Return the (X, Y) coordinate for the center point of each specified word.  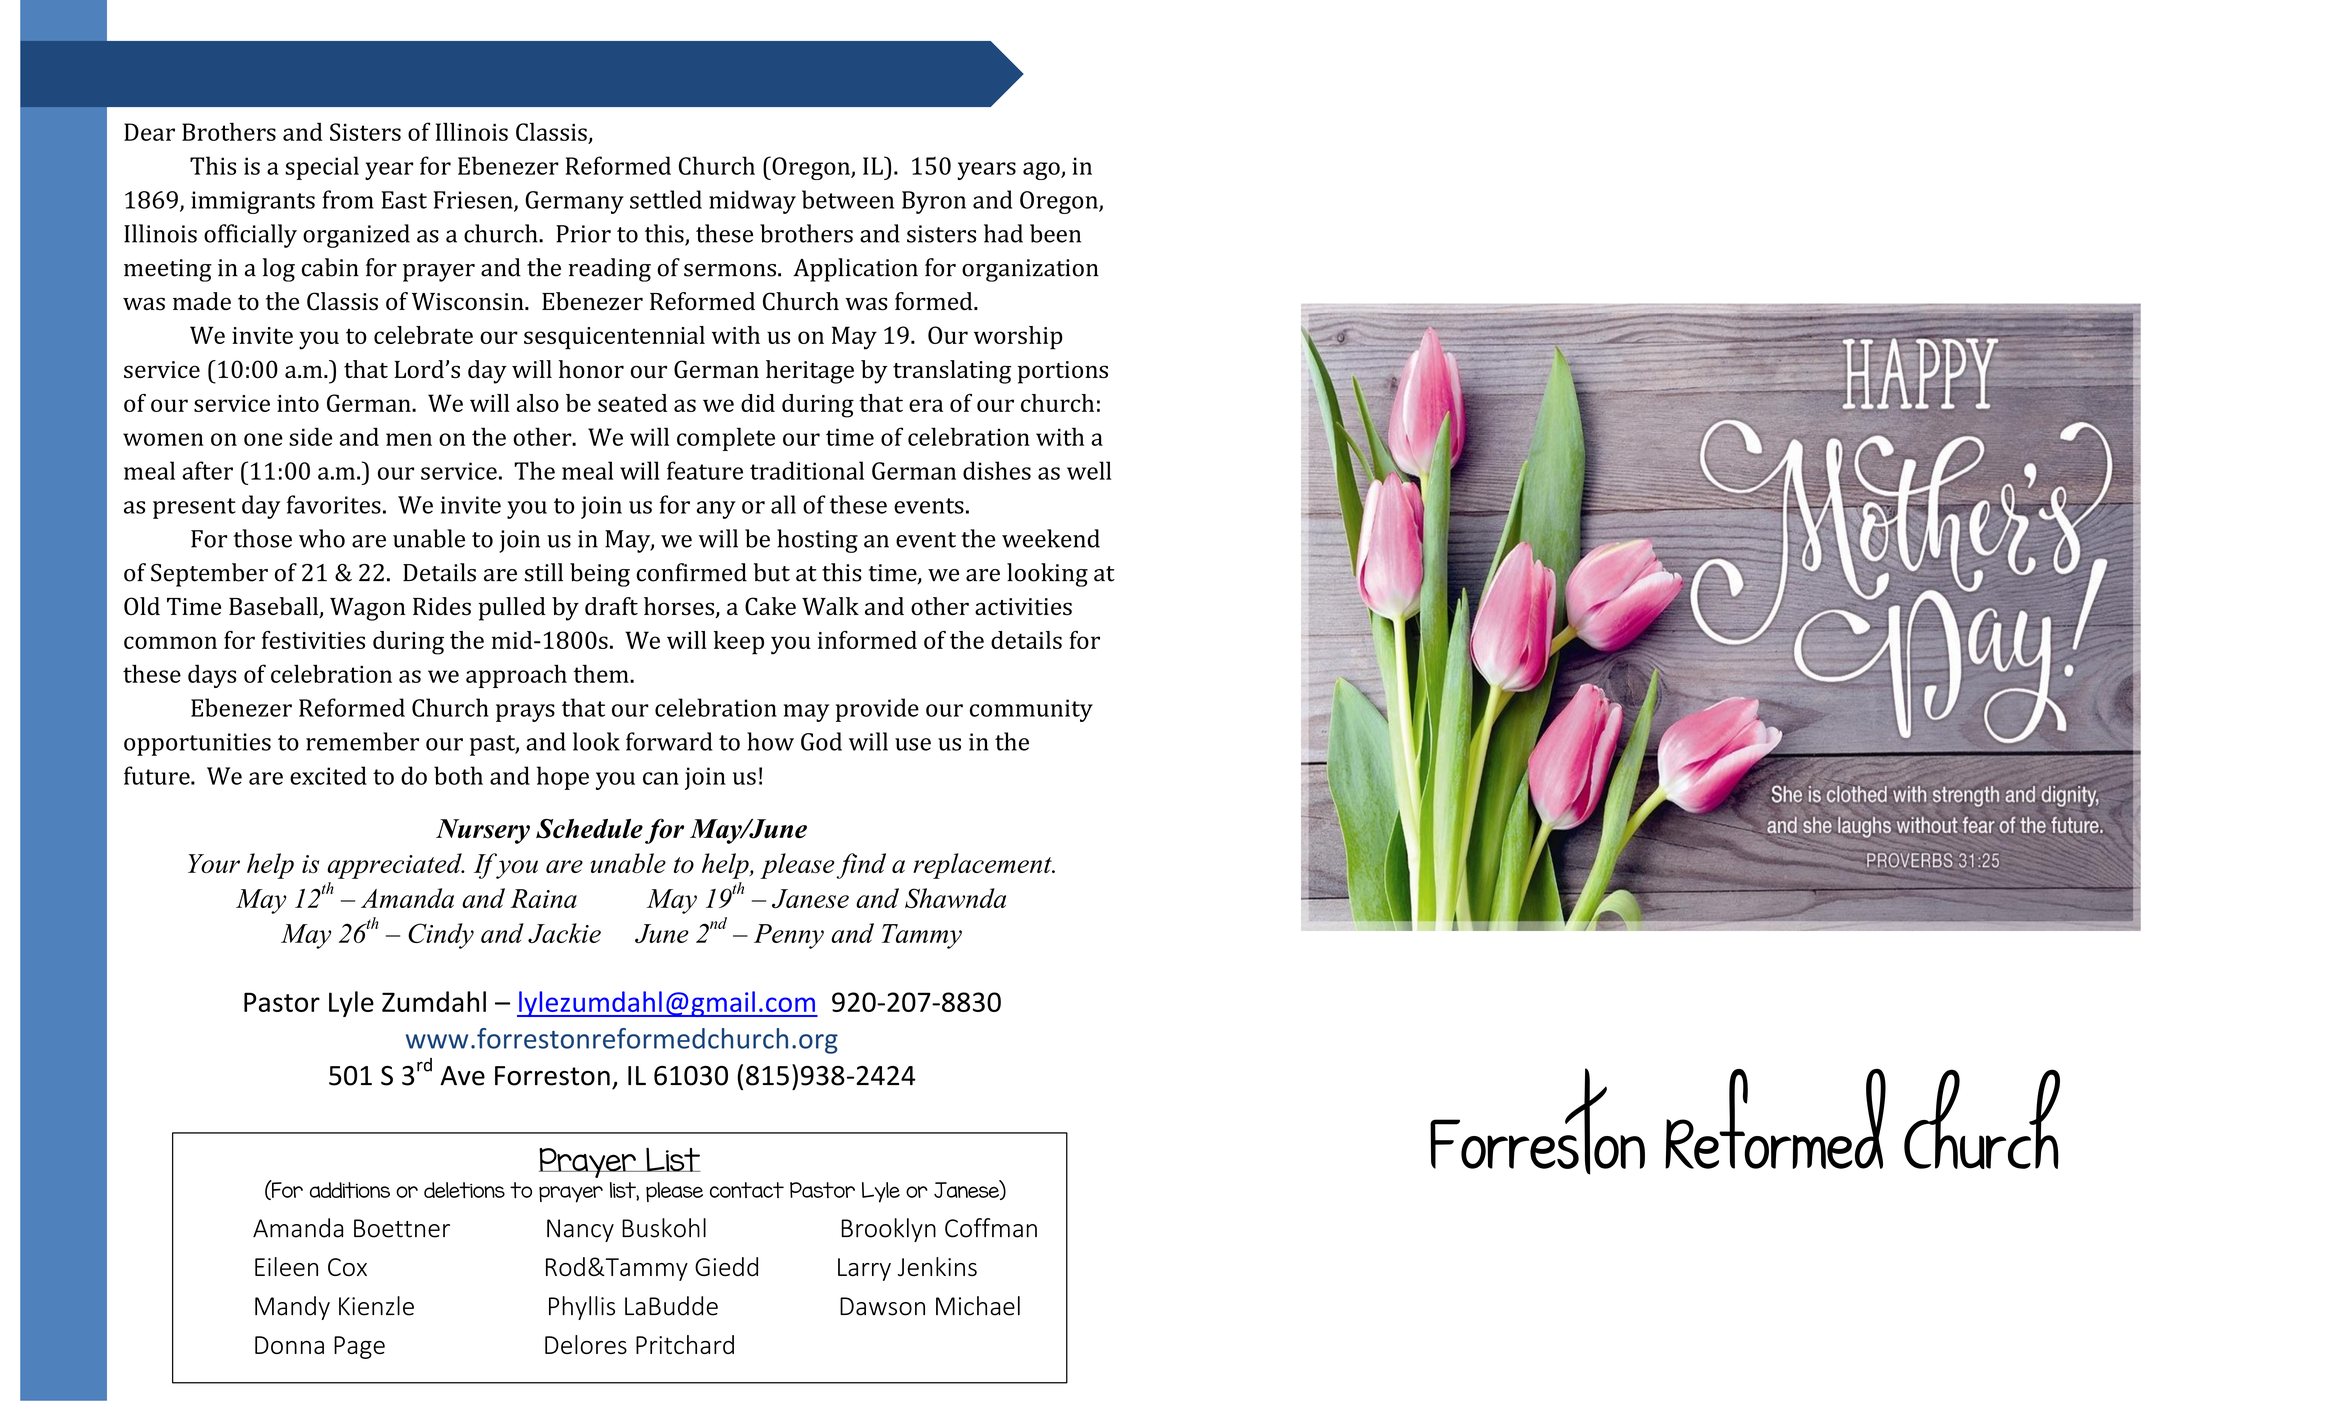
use (913, 744)
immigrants (253, 202)
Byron (934, 202)
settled (666, 199)
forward (669, 741)
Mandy (292, 1308)
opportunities (197, 744)
